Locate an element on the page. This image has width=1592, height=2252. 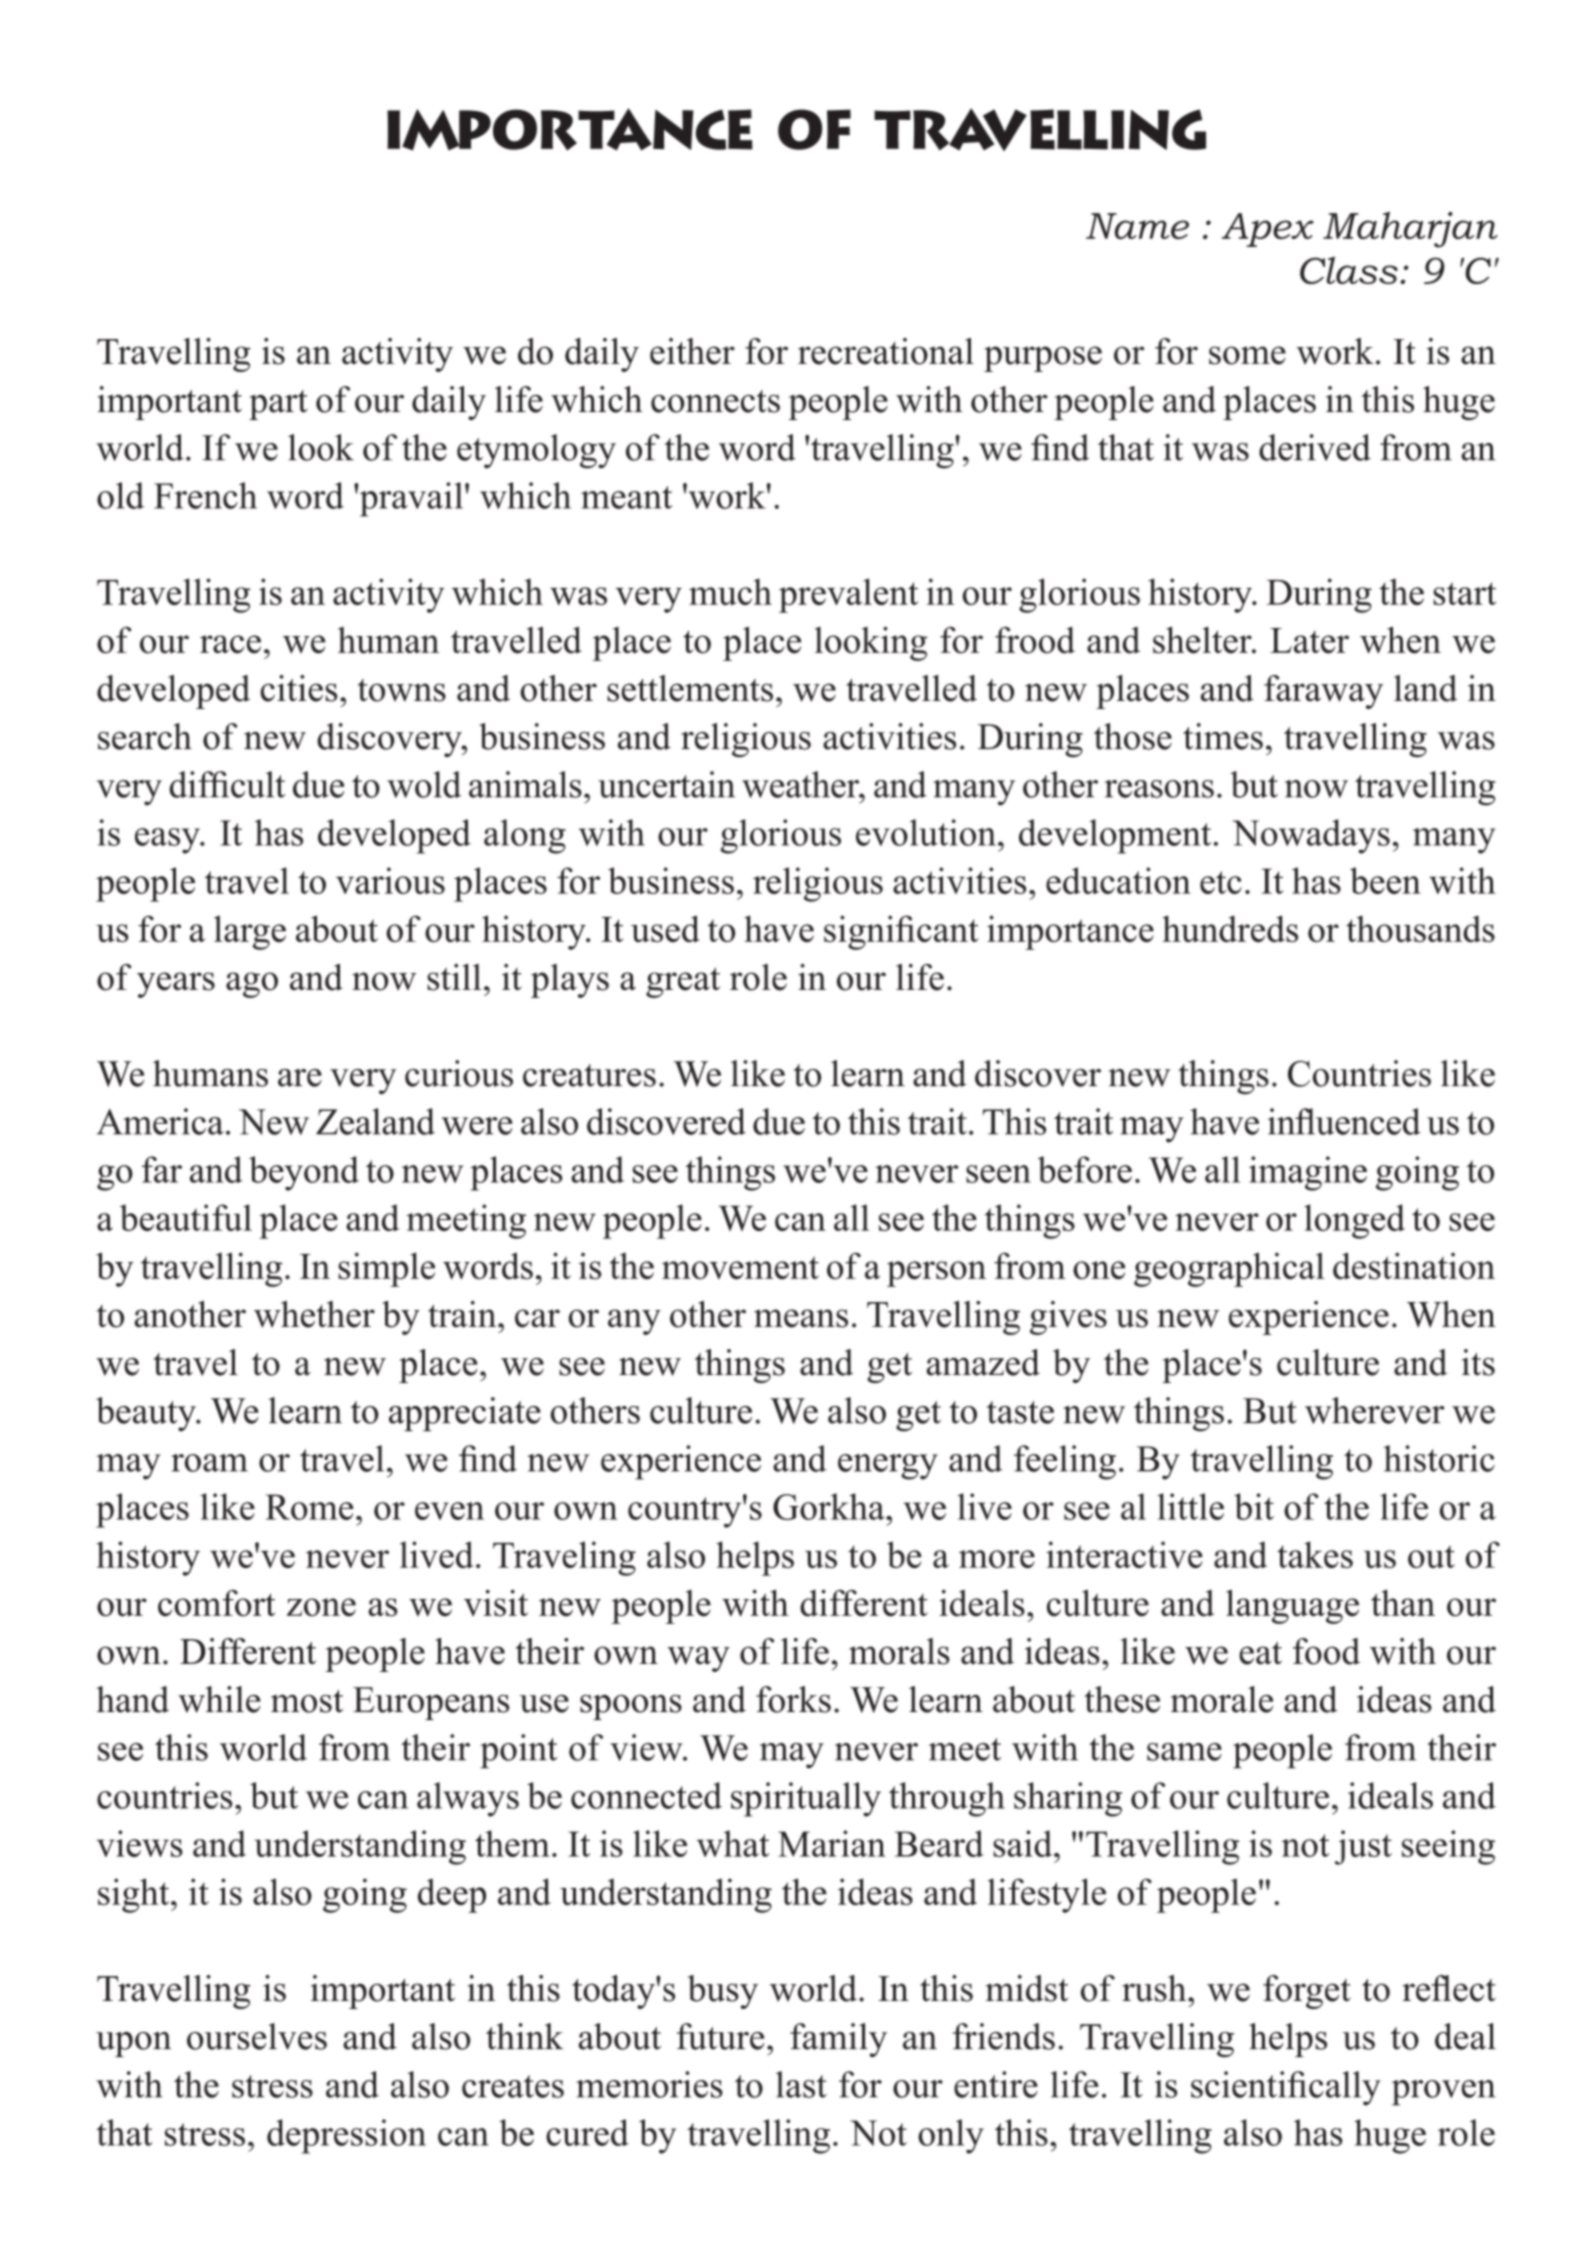
movement is located at coordinates (740, 1268).
